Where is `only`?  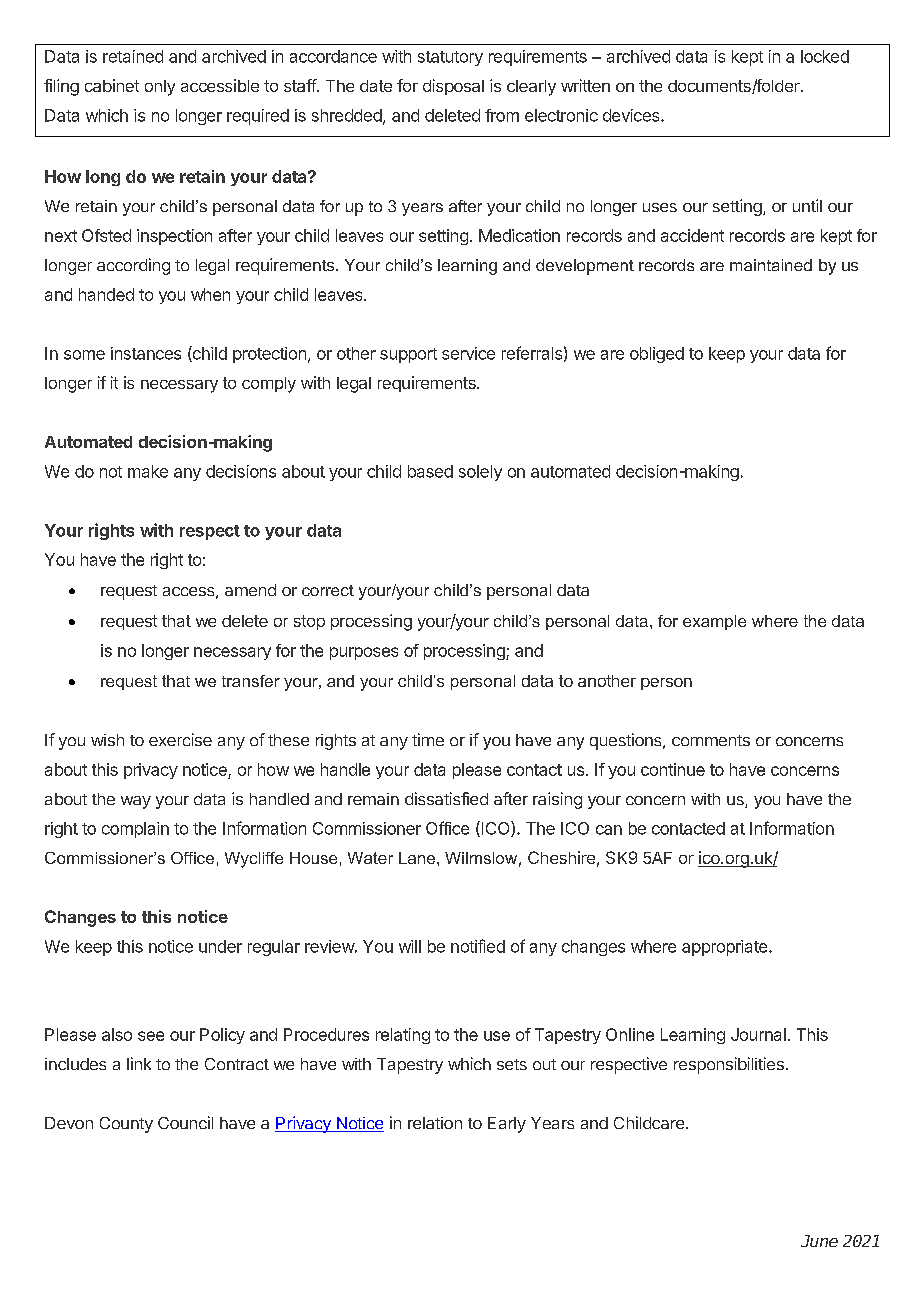 only is located at coordinates (160, 88).
